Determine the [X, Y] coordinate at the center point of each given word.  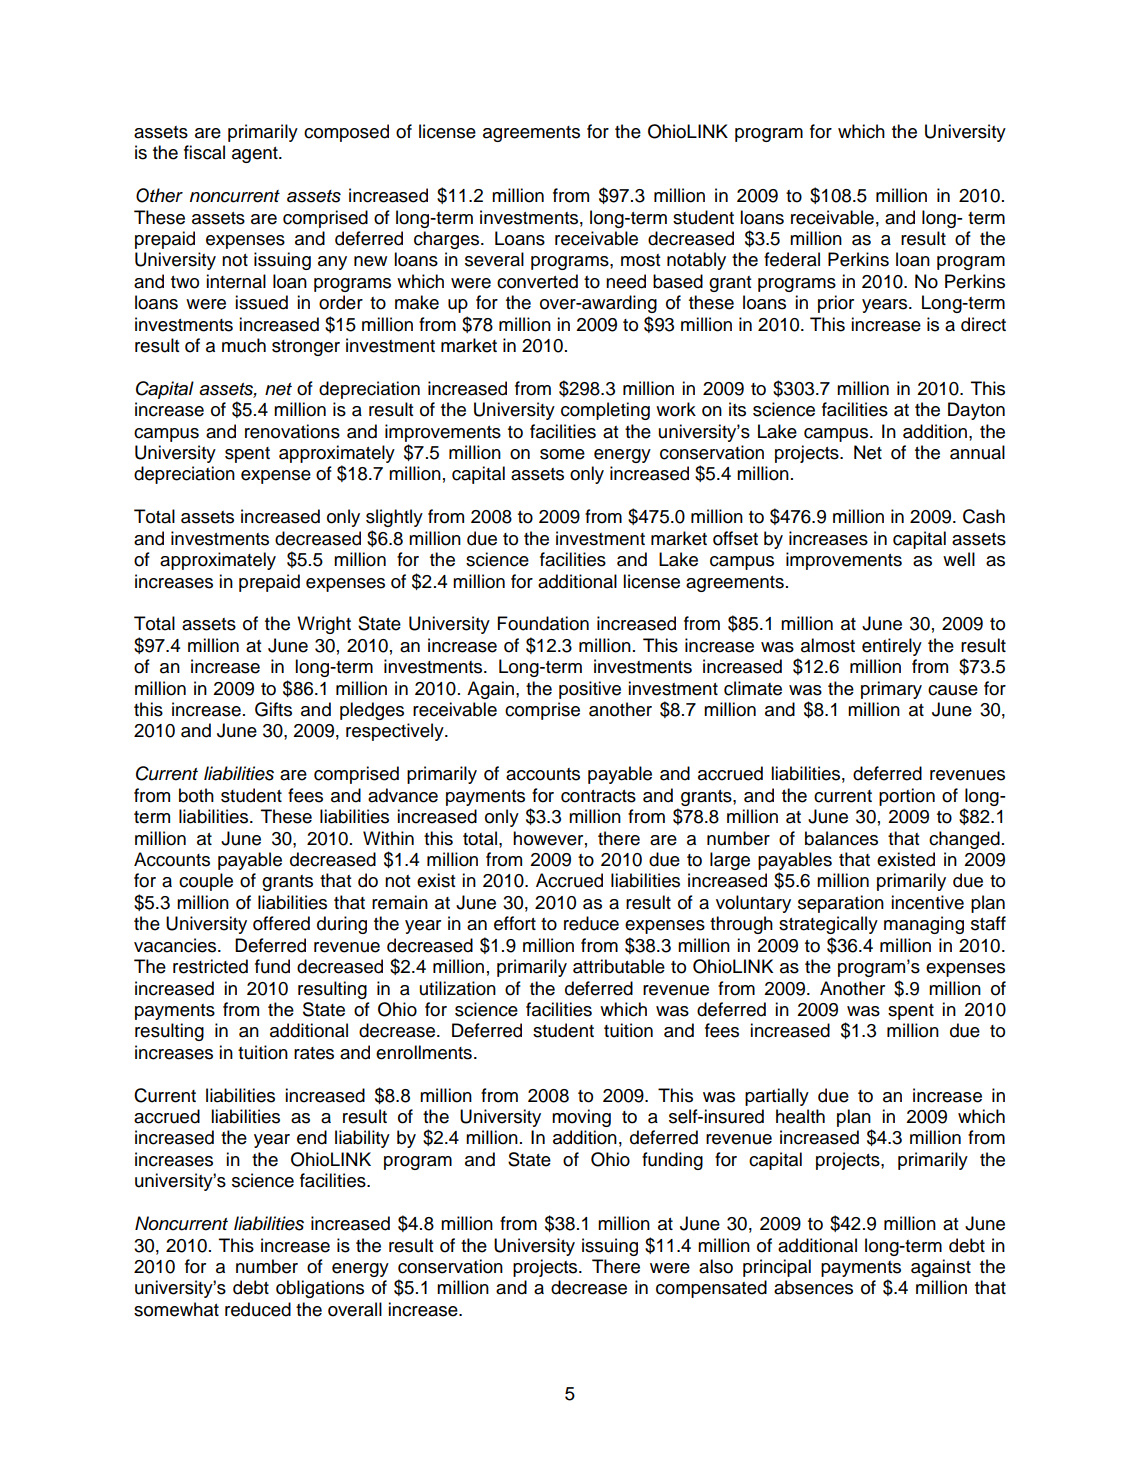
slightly [394, 518]
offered [281, 923]
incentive [927, 902]
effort [515, 923]
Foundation [543, 623]
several [494, 259]
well [959, 559]
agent [256, 155]
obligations [320, 1289]
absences [813, 1287]
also [716, 1266]
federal [792, 259]
